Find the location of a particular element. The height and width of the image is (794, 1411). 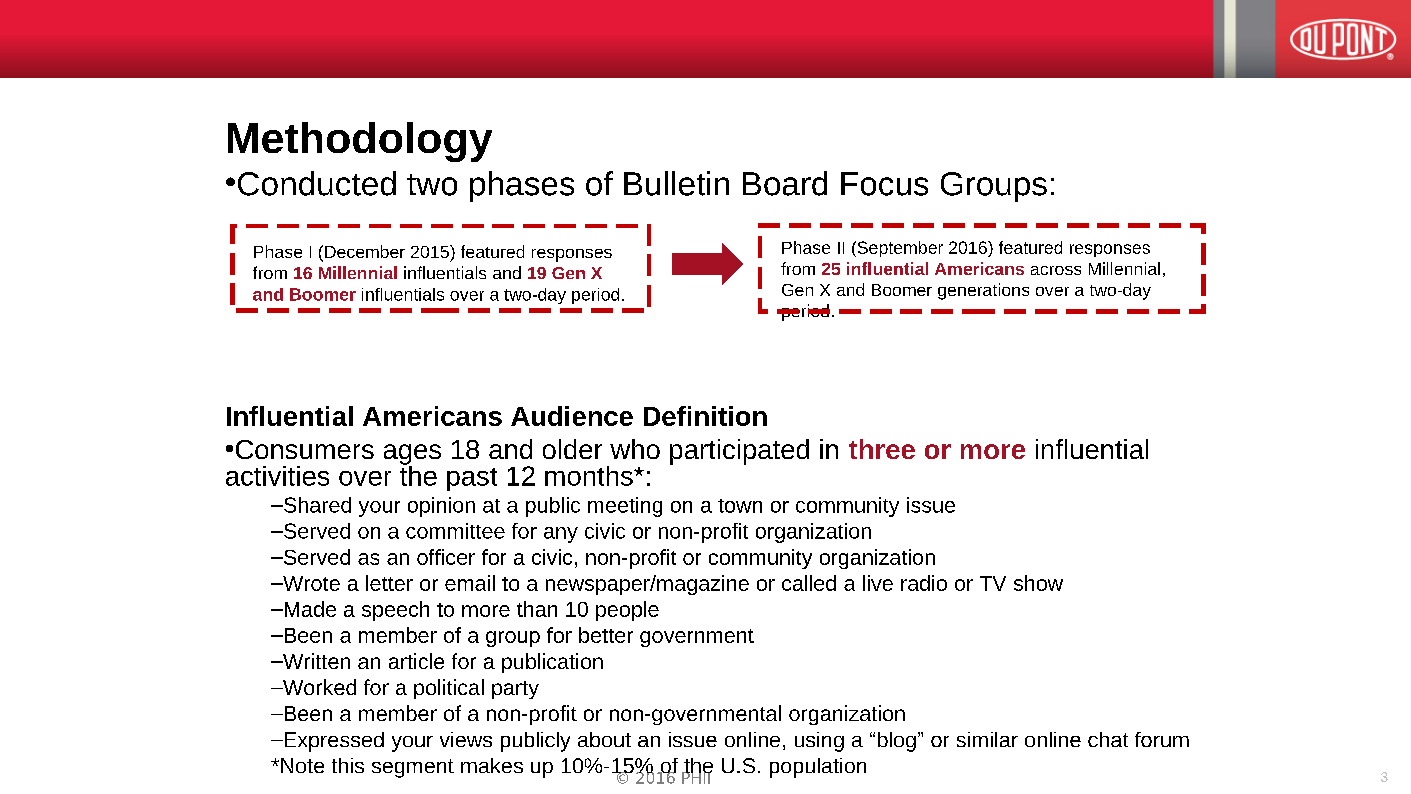

Methodology is located at coordinates (360, 142).
